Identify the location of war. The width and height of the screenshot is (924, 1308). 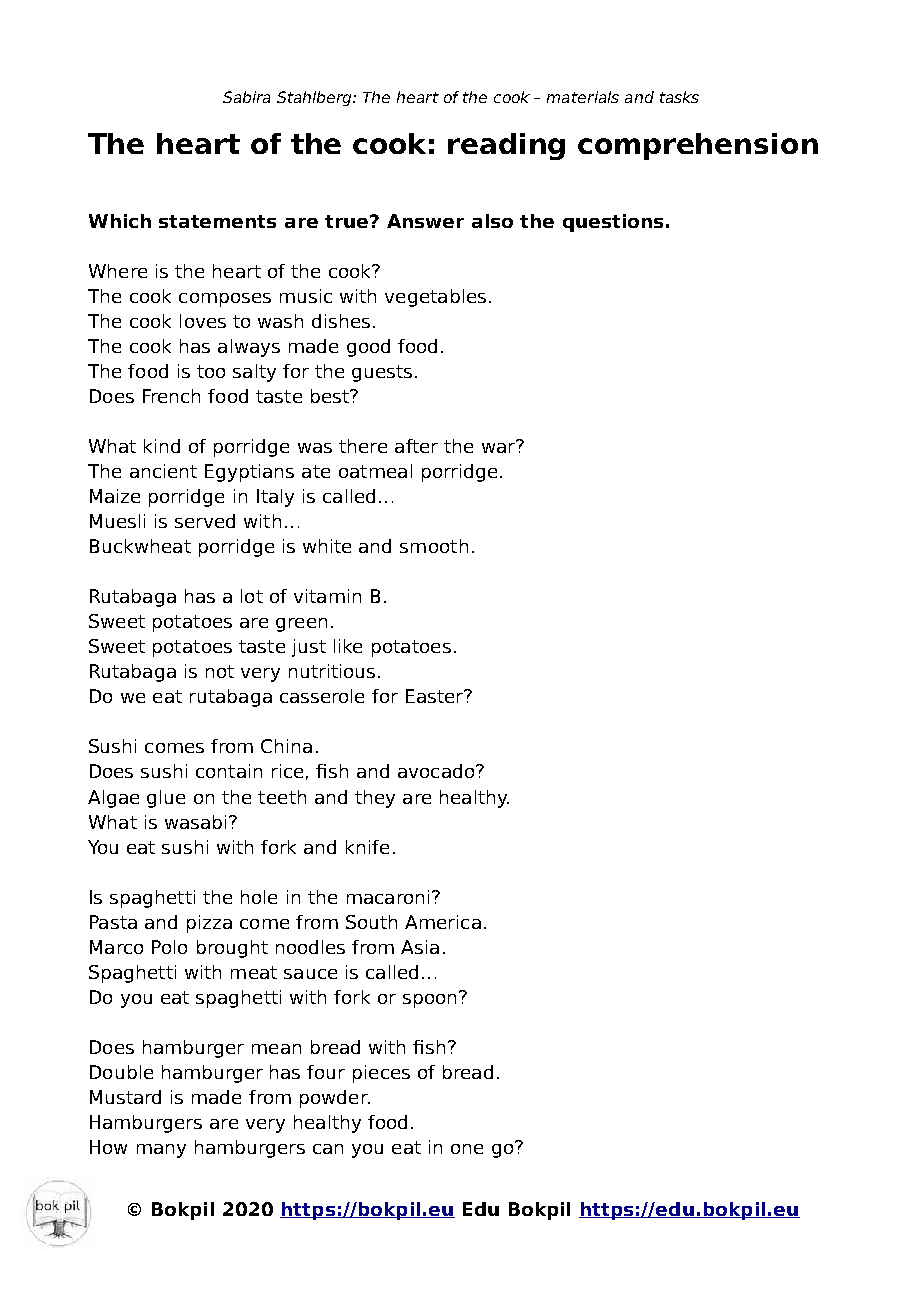
(499, 446).
